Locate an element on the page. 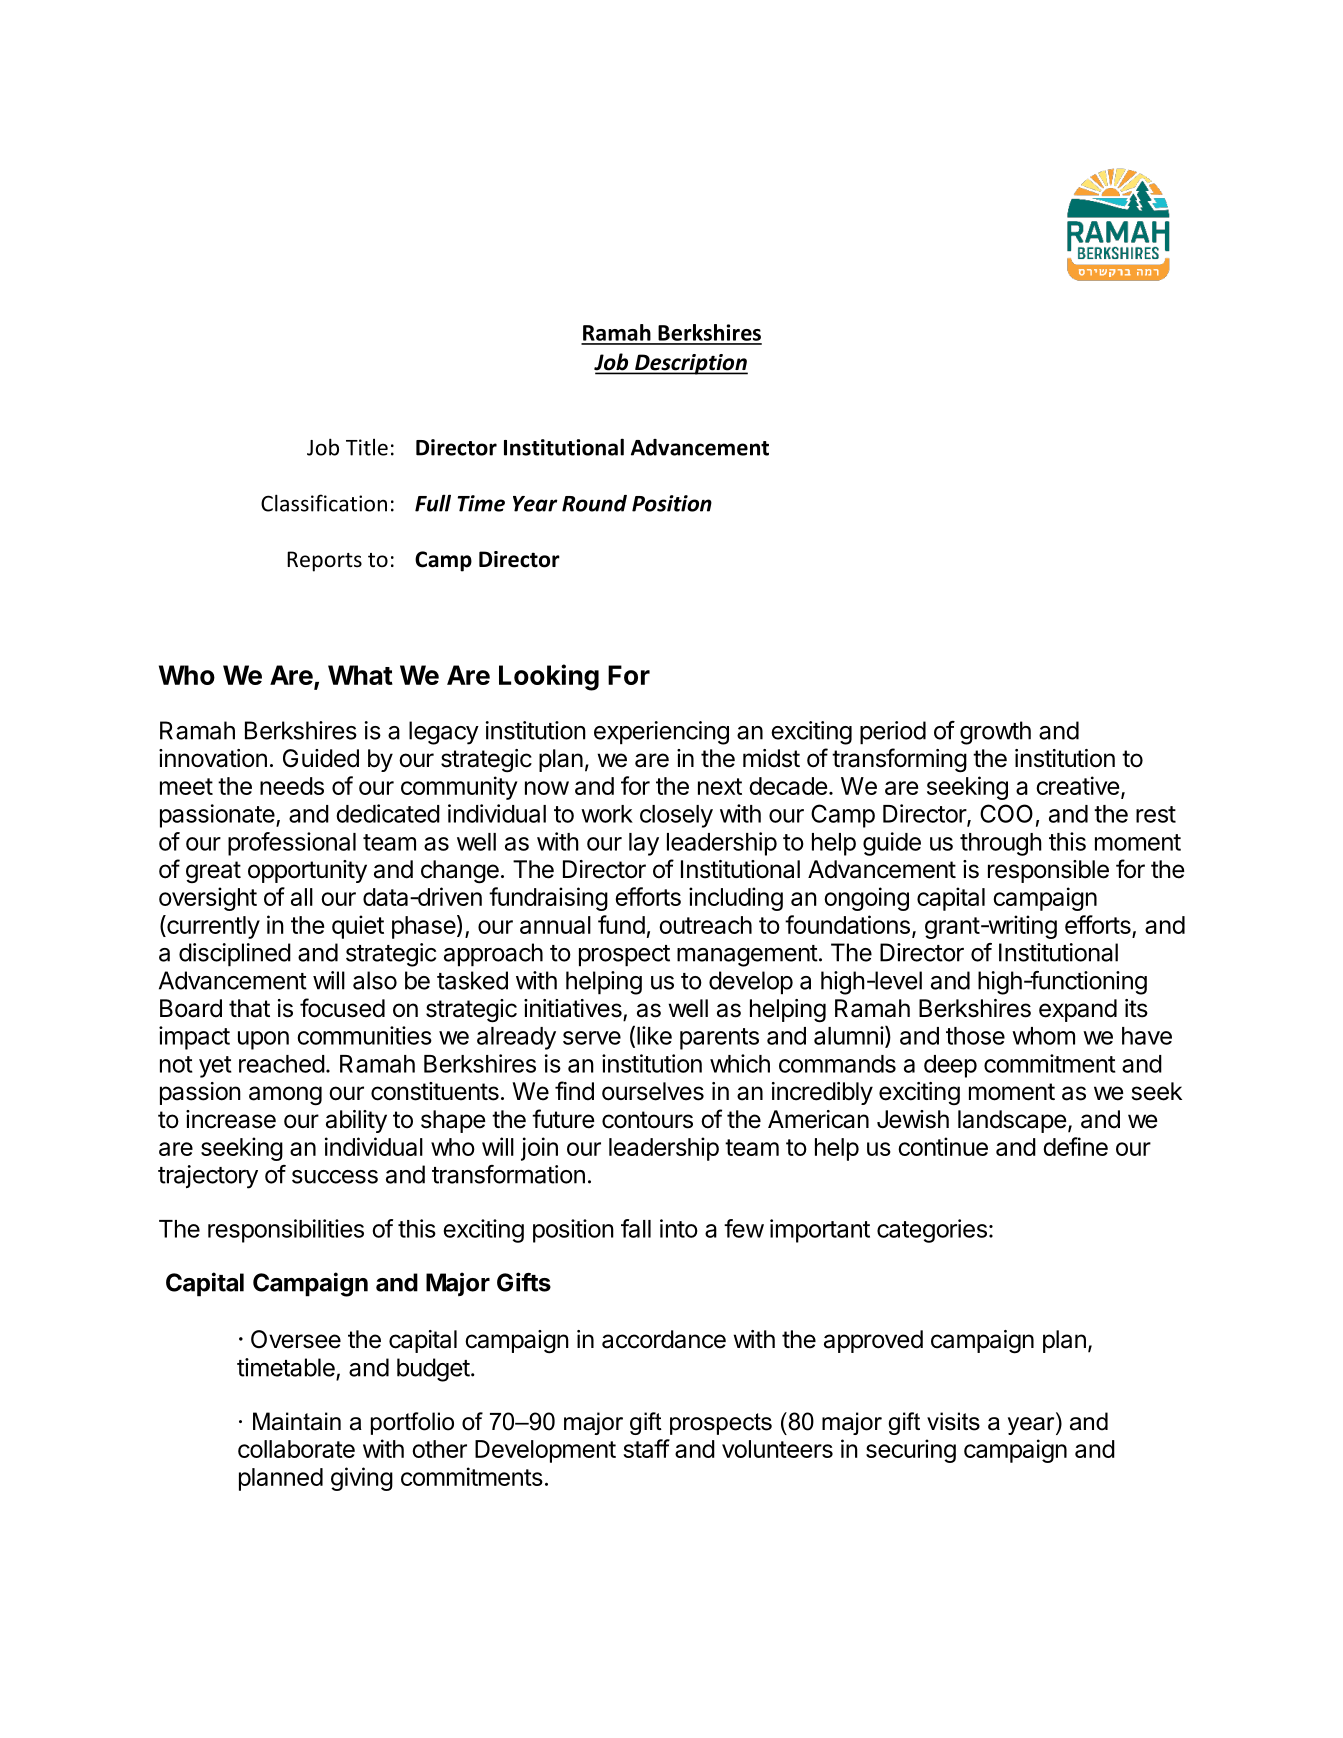 The width and height of the page is (1343, 1738). Description is located at coordinates (690, 364).
